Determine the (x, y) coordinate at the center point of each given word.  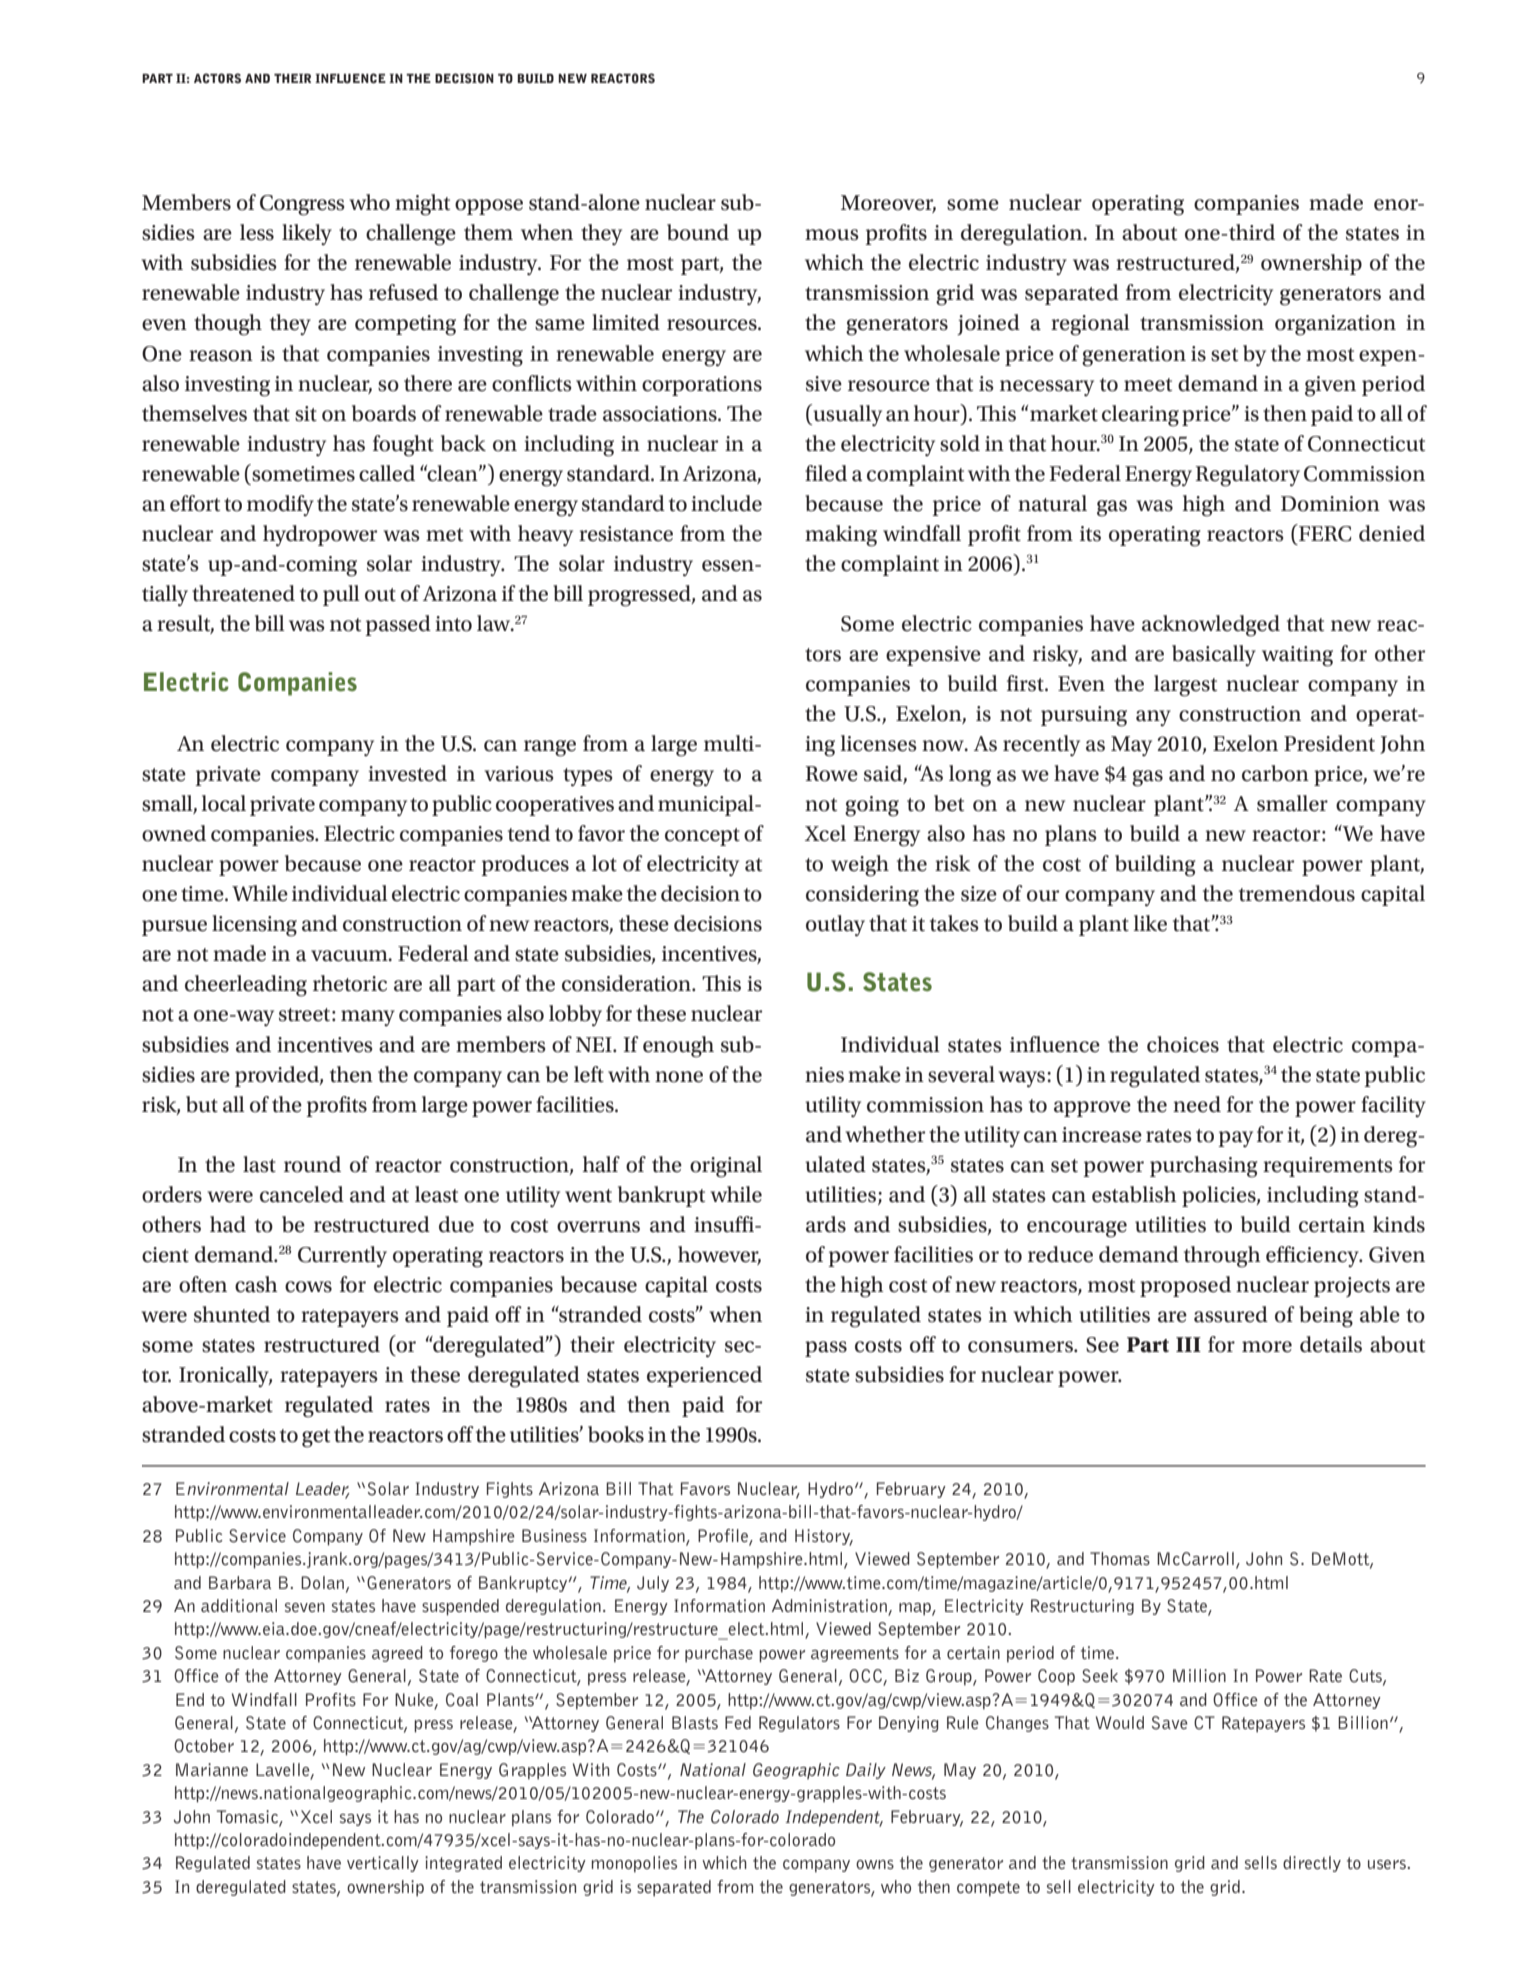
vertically (383, 1864)
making (841, 536)
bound (698, 232)
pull (341, 595)
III (1188, 1344)
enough (678, 1047)
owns (875, 1864)
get (316, 1438)
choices (1183, 1044)
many (368, 1018)
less (257, 232)
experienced (704, 1376)
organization (1335, 325)
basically (1214, 655)
